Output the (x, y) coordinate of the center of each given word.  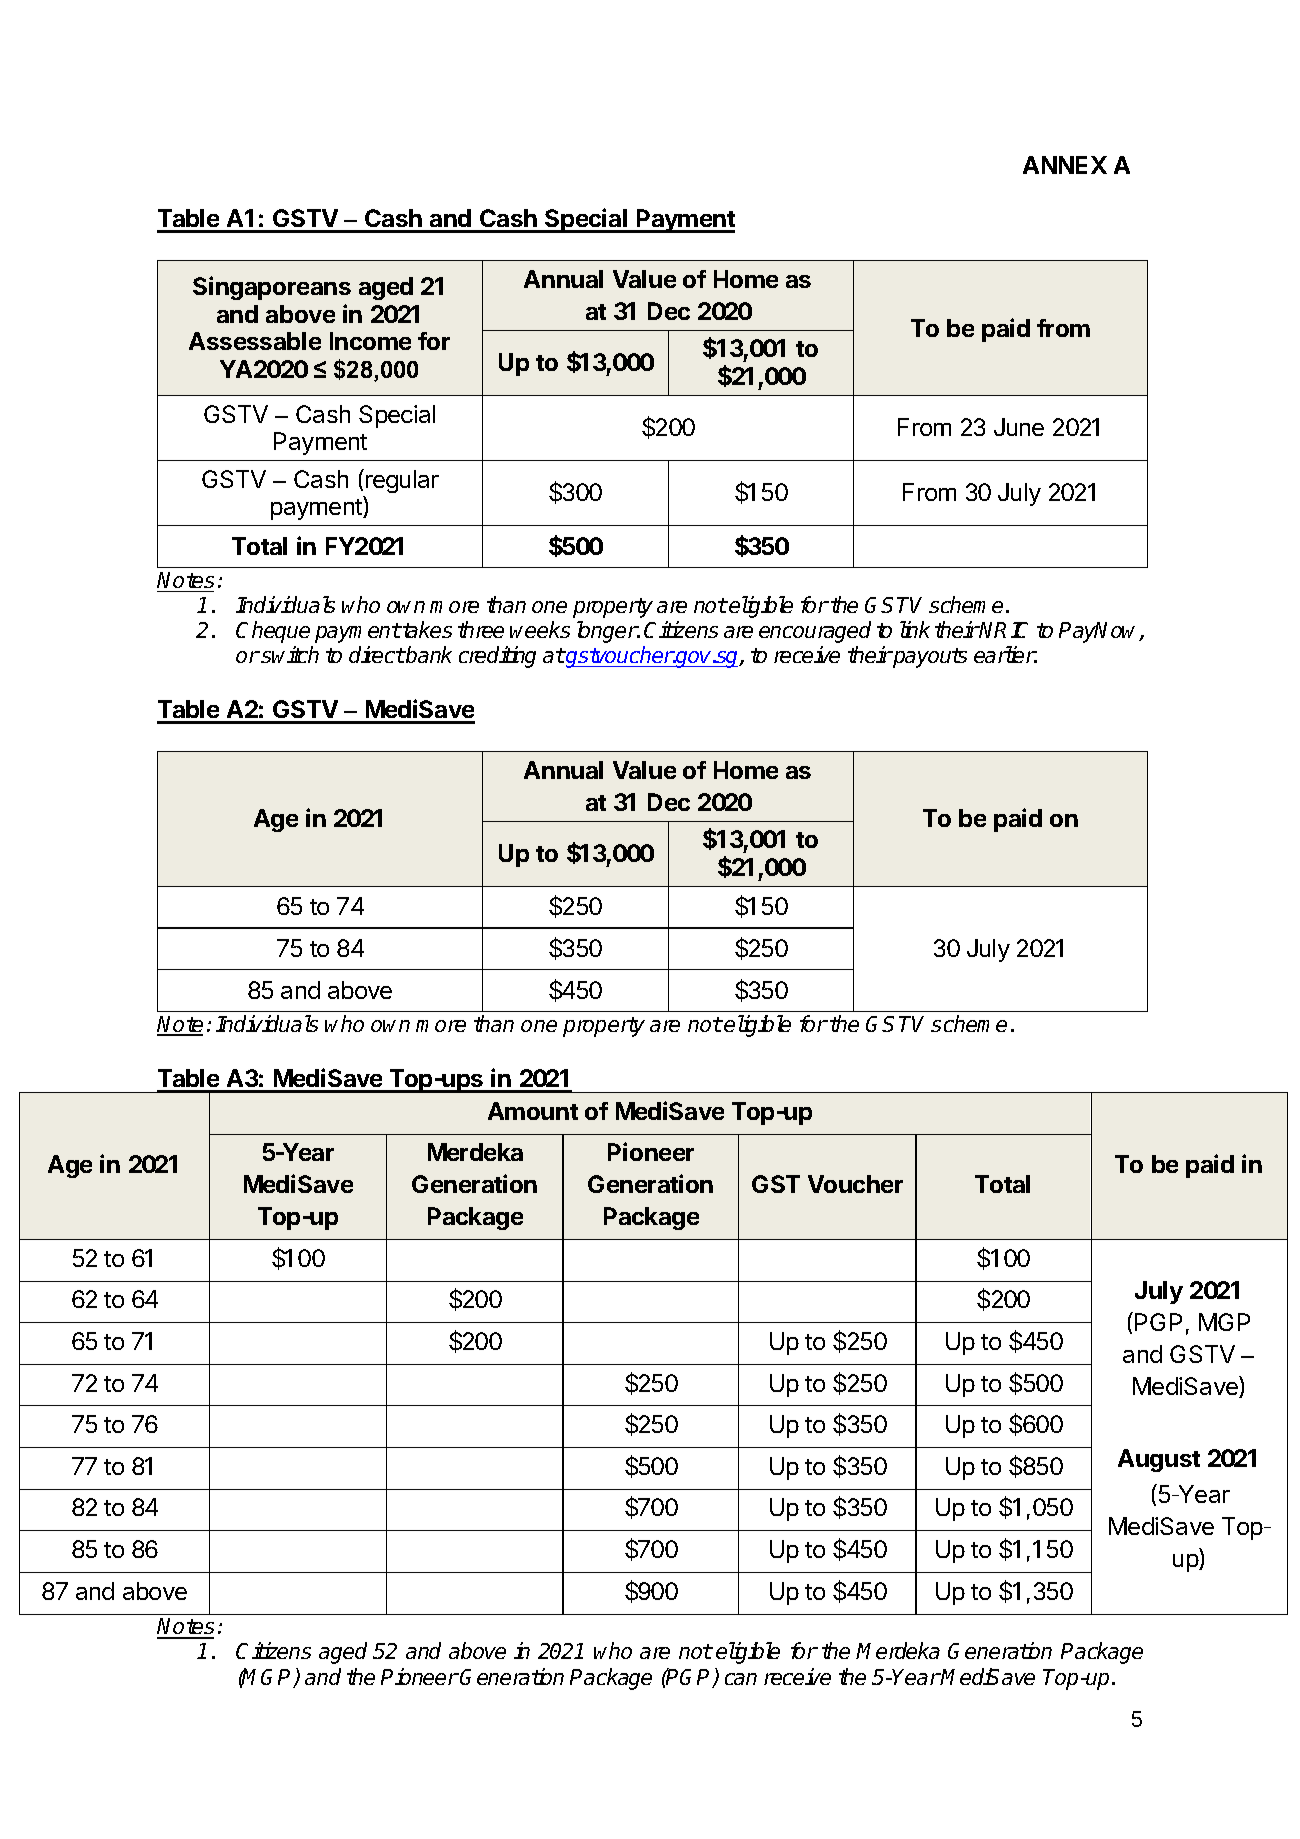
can (741, 1679)
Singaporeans (272, 288)
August (1159, 1460)
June (1019, 427)
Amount (533, 1111)
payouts (929, 658)
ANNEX (1065, 165)
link (915, 629)
